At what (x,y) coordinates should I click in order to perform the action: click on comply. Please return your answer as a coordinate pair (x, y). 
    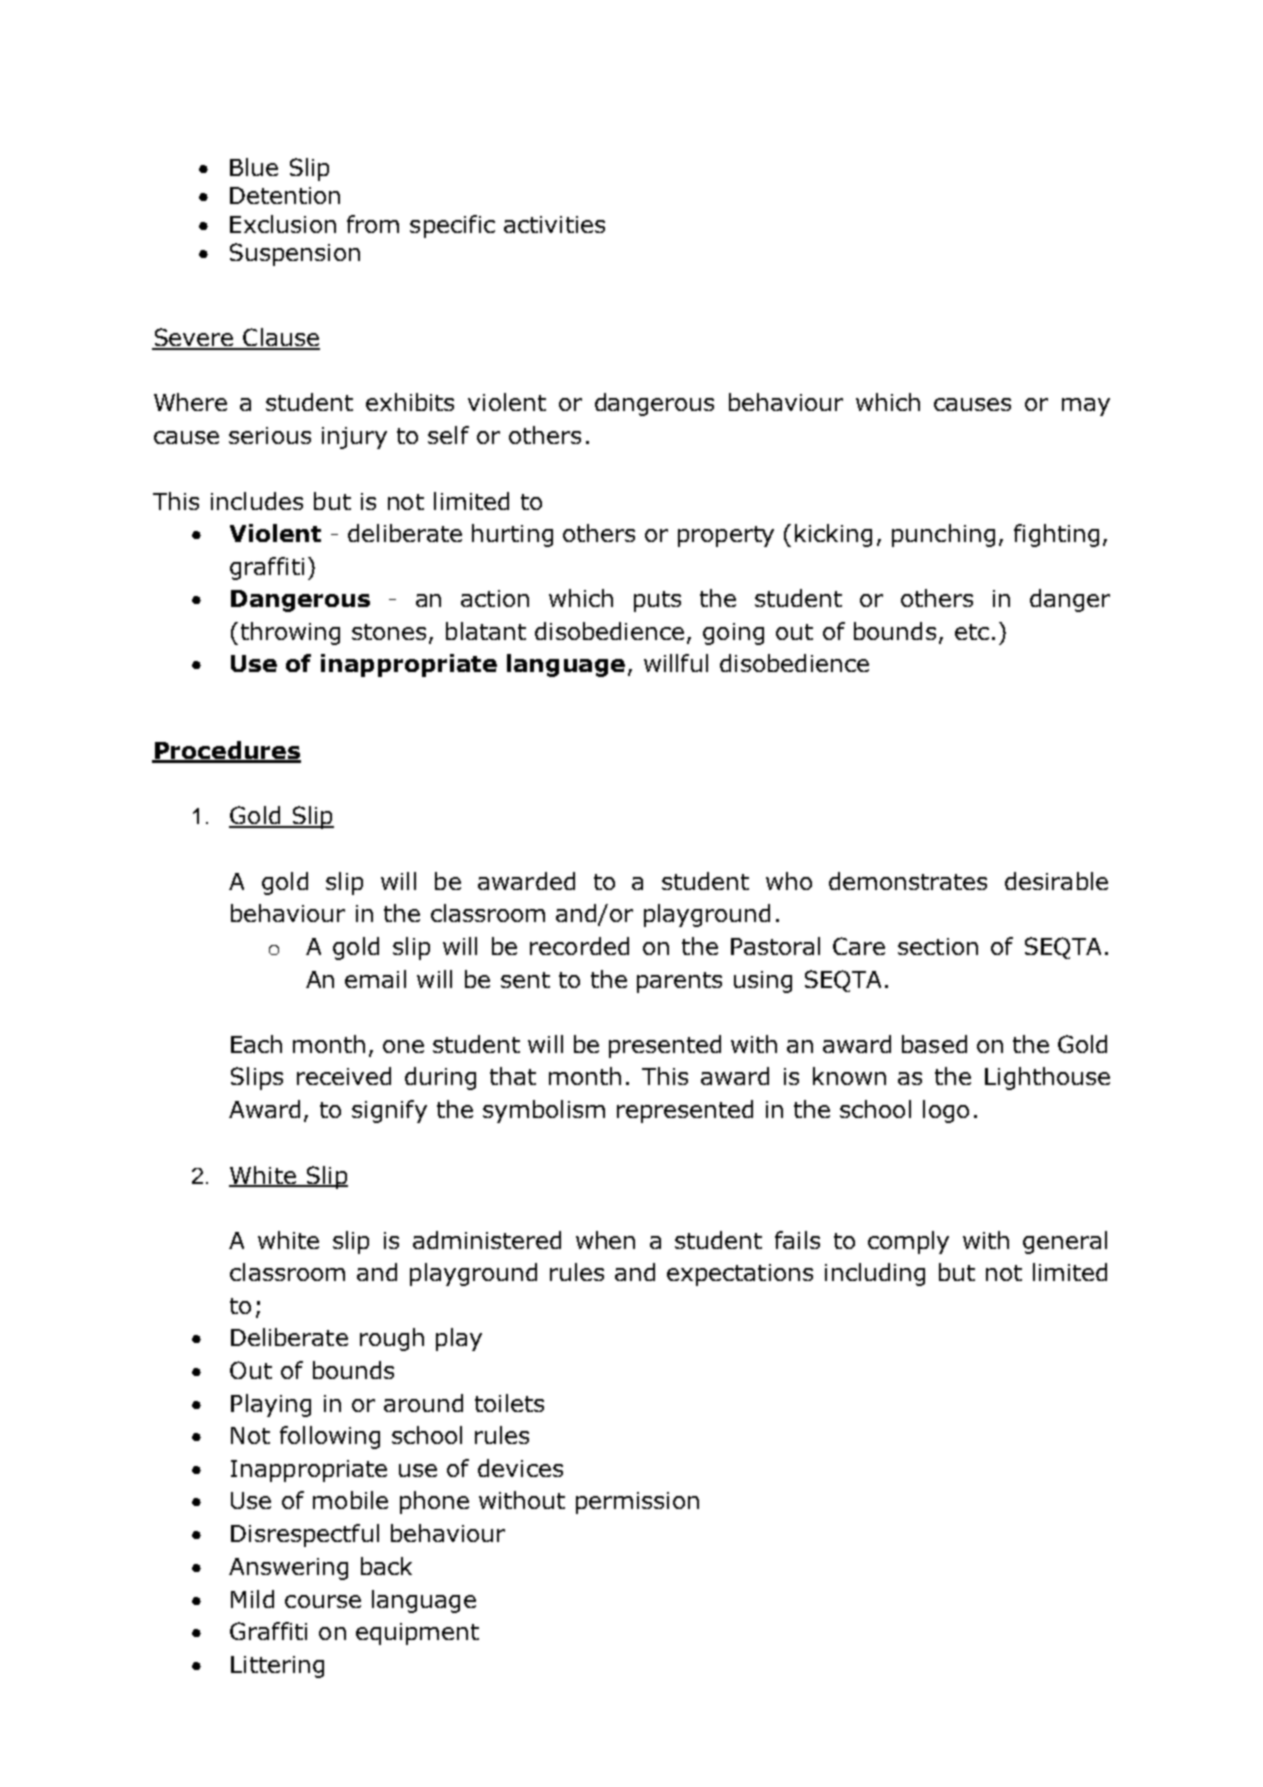
    Looking at the image, I should click on (908, 1242).
